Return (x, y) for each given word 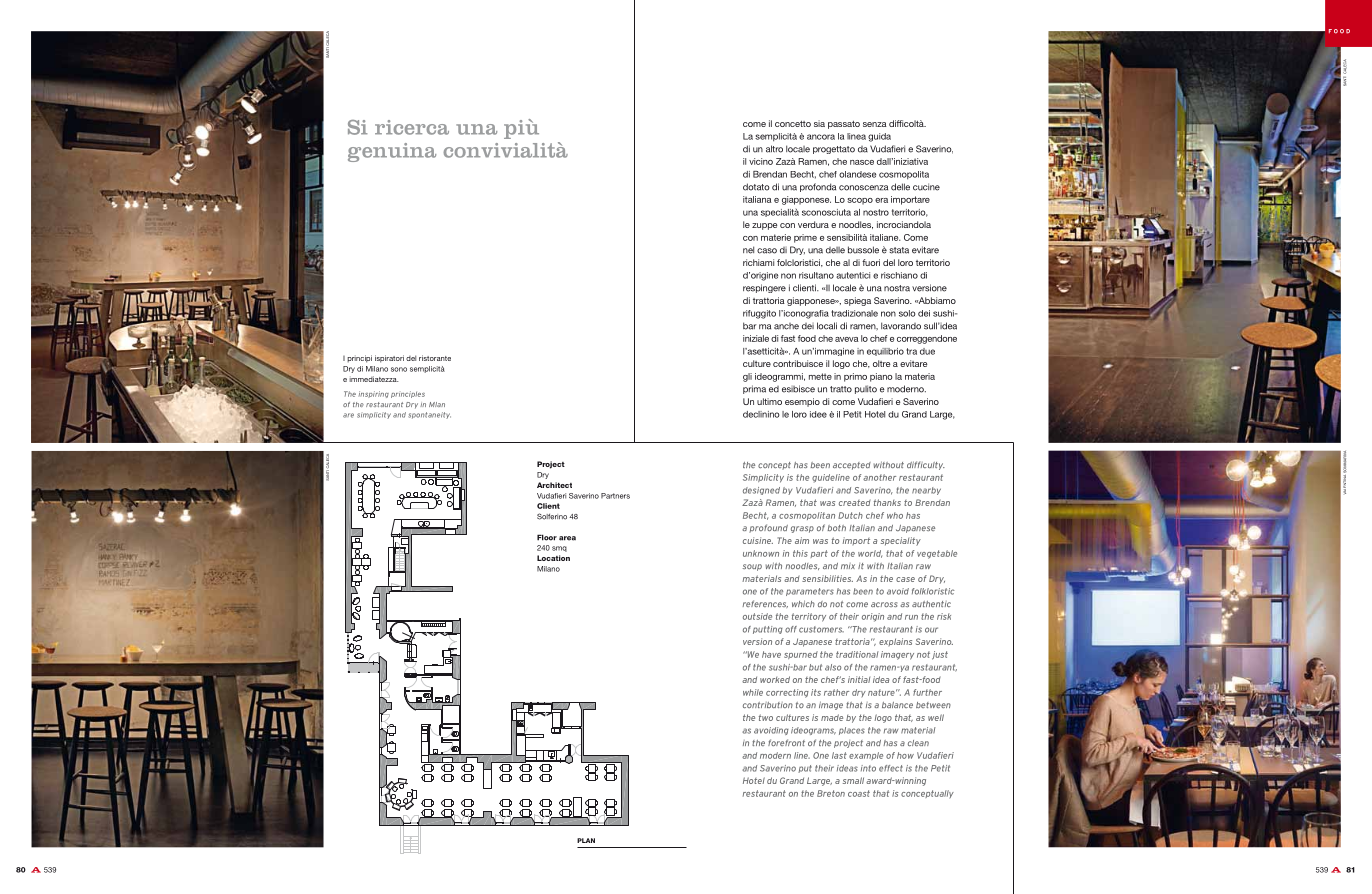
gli (747, 377)
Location (553, 558)
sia (819, 123)
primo (855, 377)
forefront (786, 742)
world (870, 554)
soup (752, 567)
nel (748, 250)
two (766, 717)
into (868, 768)
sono (399, 369)
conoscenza (863, 188)
